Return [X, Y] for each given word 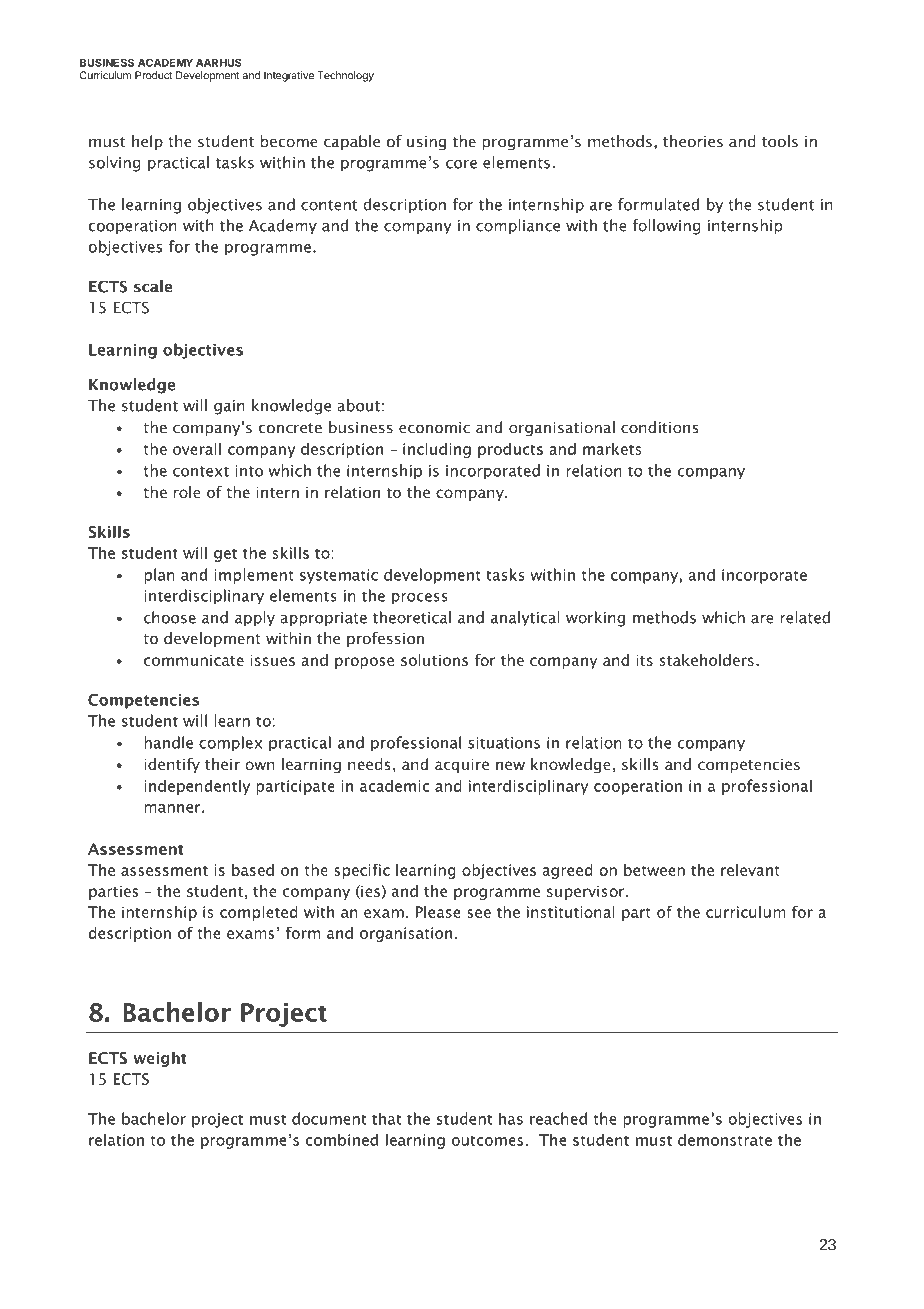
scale [153, 286]
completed [259, 913]
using [426, 143]
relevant [750, 870]
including [437, 450]
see [479, 913]
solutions [434, 660]
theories [693, 141]
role [187, 492]
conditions [660, 427]
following [667, 227]
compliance [518, 227]
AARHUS [219, 62]
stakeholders [707, 660]
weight [160, 1059]
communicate [194, 660]
